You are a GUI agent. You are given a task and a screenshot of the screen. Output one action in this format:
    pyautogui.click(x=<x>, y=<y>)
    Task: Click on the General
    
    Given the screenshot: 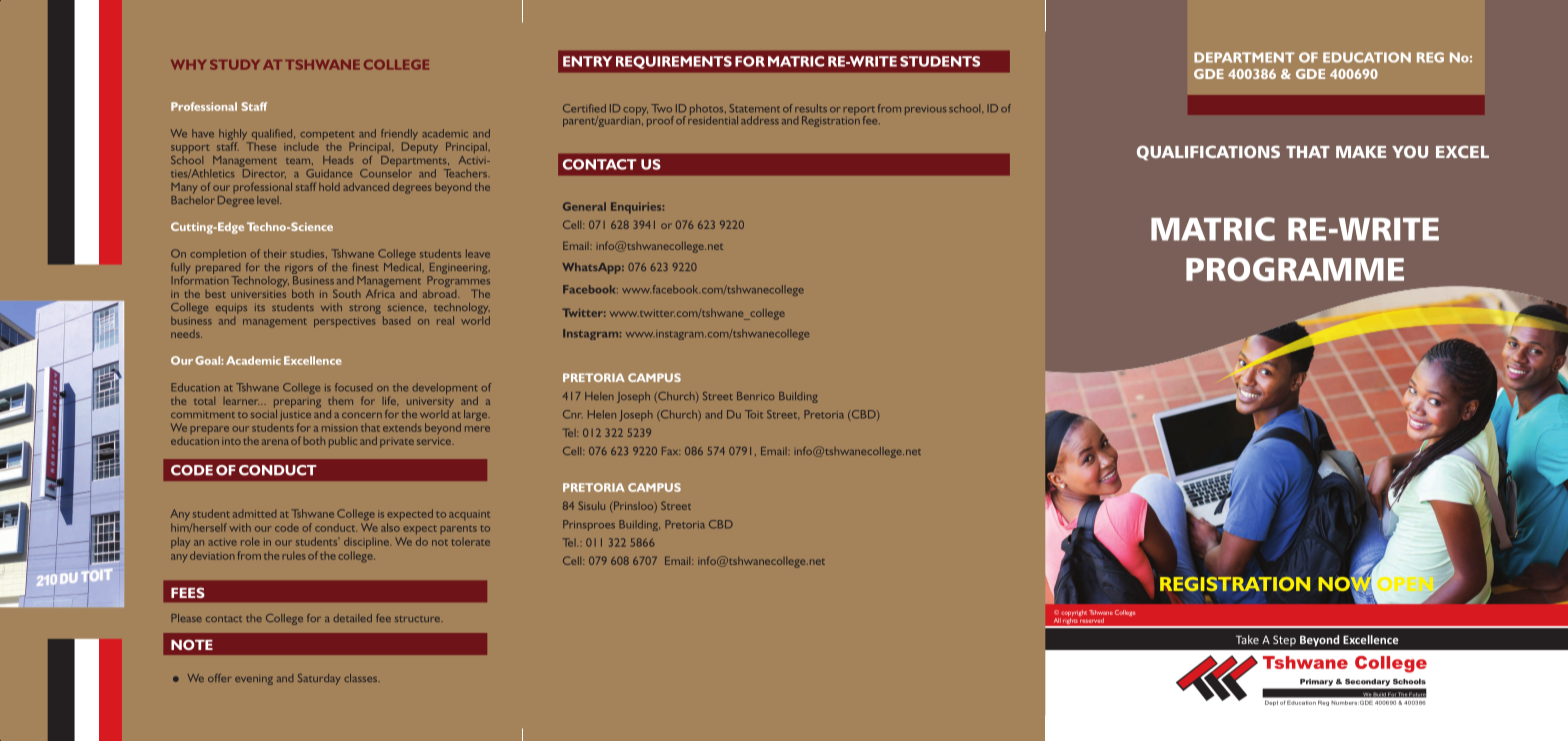 What is the action you would take?
    pyautogui.click(x=584, y=206)
